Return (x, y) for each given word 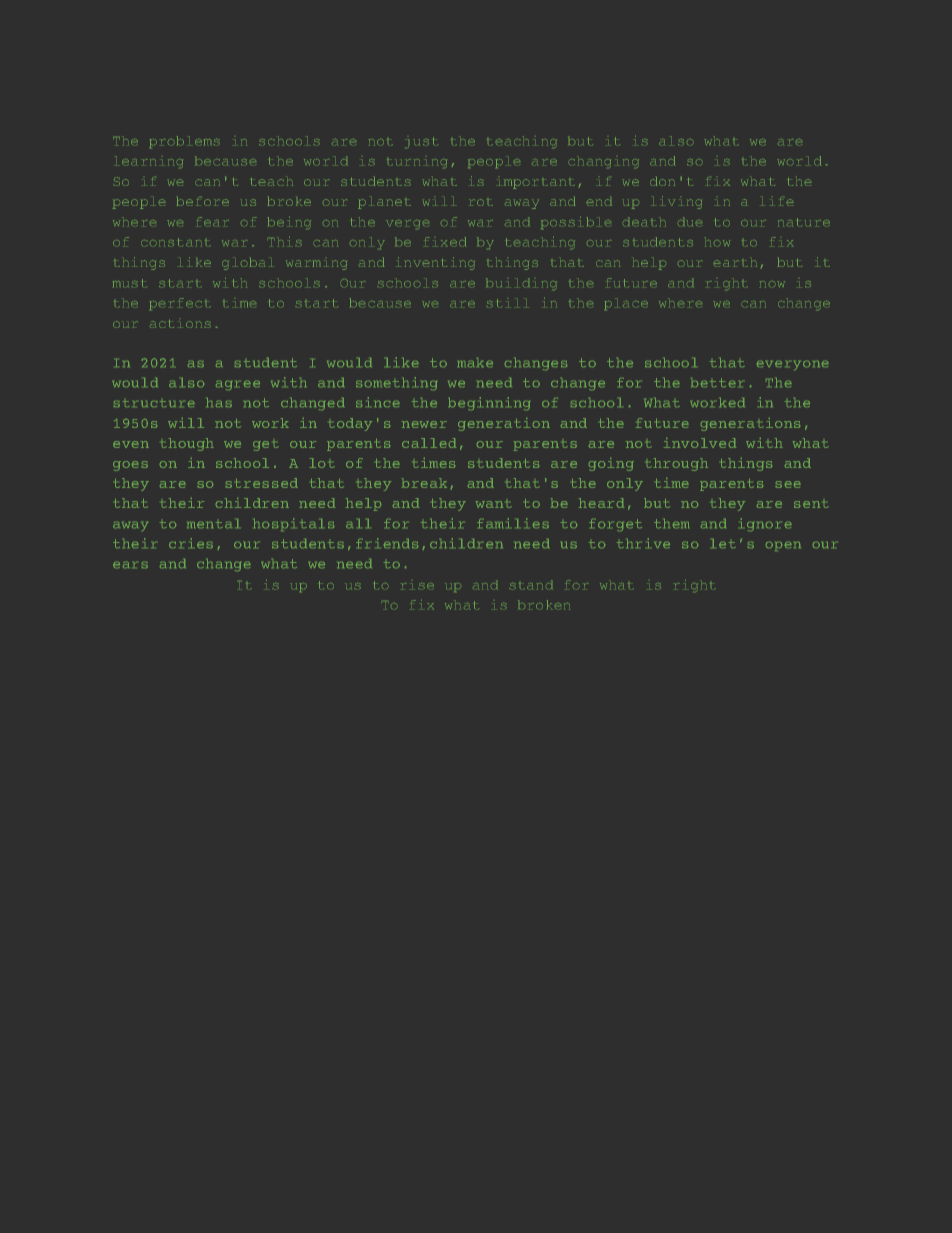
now (772, 284)
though (187, 444)
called (429, 443)
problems (185, 142)
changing (604, 163)
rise (418, 586)
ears (130, 565)
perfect (180, 304)
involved (700, 443)
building (521, 284)
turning (417, 163)
